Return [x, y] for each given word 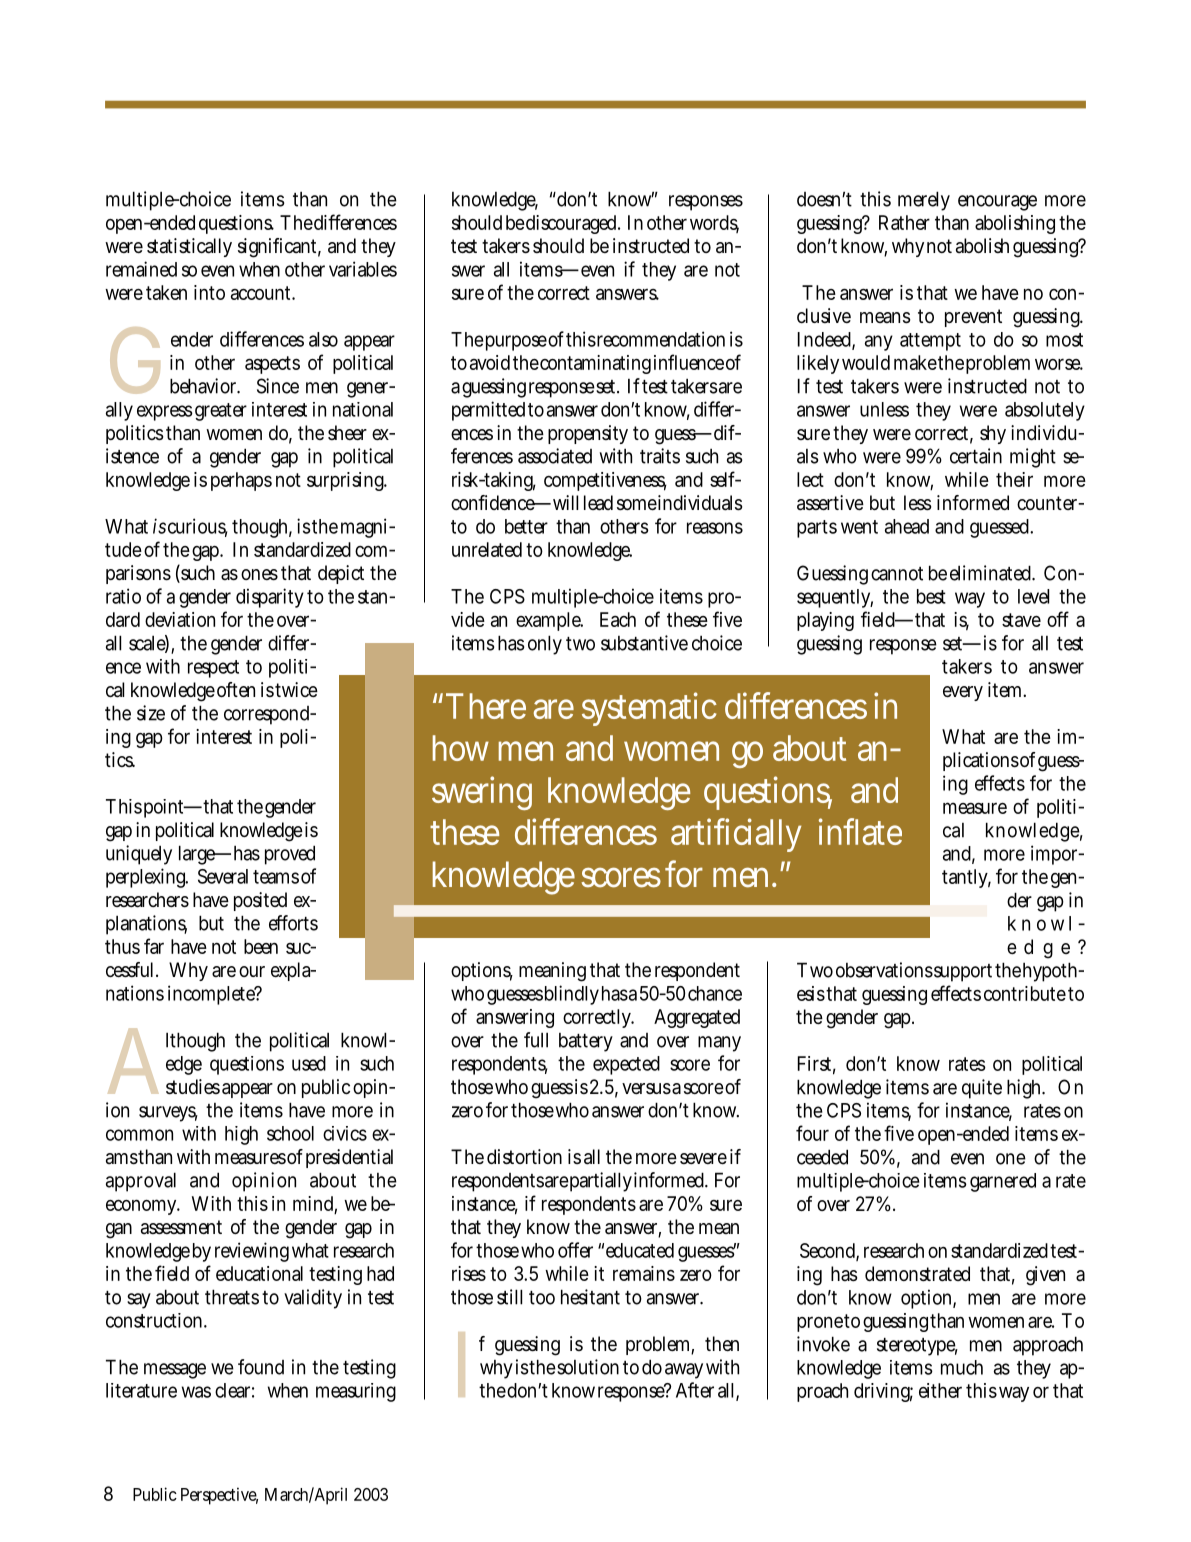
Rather [904, 222]
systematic [649, 709]
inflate [860, 831]
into [209, 292]
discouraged [571, 224]
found [261, 1367]
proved [290, 855]
